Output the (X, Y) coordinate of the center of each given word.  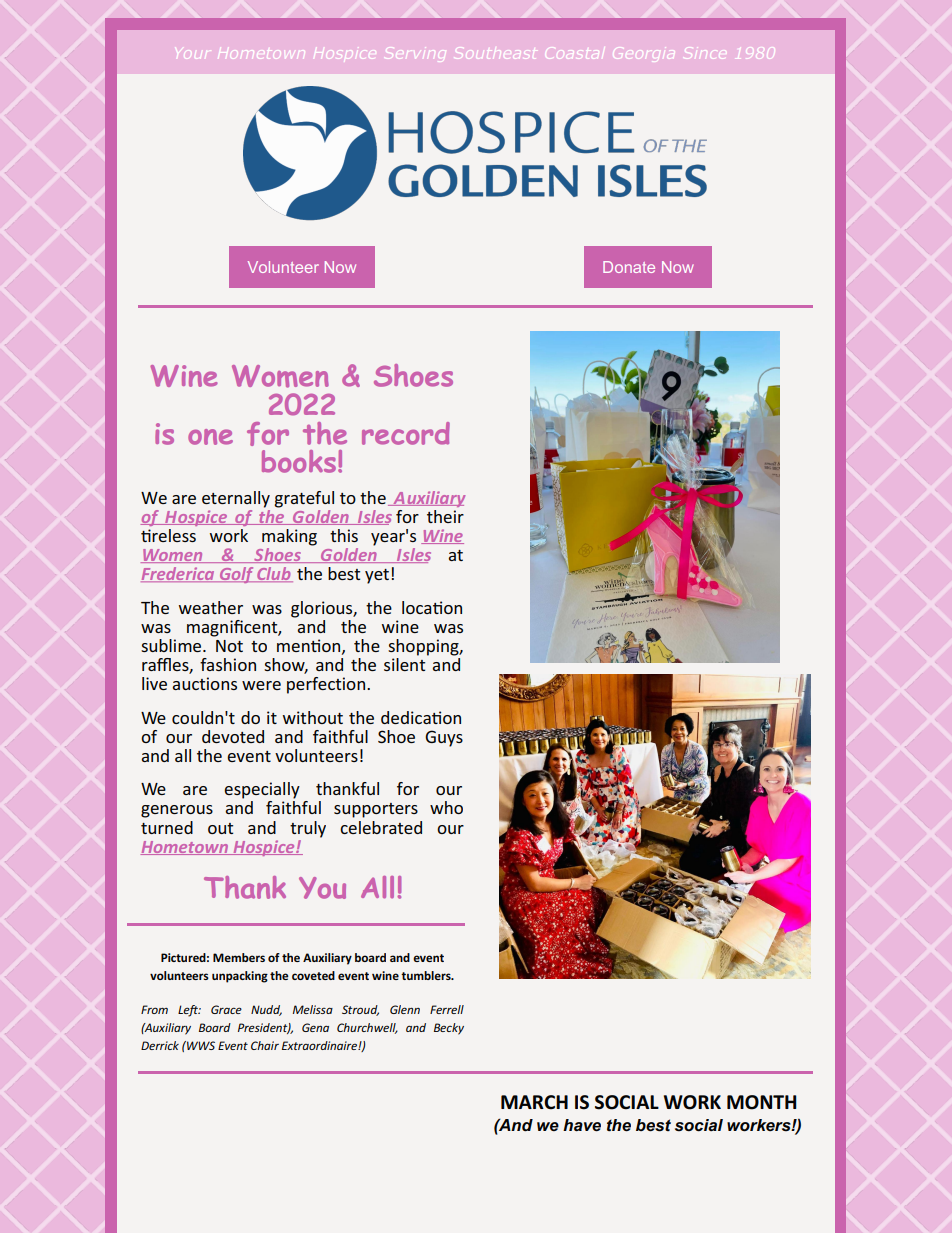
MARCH (534, 1102)
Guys (444, 738)
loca (418, 607)
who (446, 807)
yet (378, 576)
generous (177, 811)
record (406, 433)
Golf (236, 575)
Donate (629, 267)
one (210, 437)
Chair (265, 1045)
